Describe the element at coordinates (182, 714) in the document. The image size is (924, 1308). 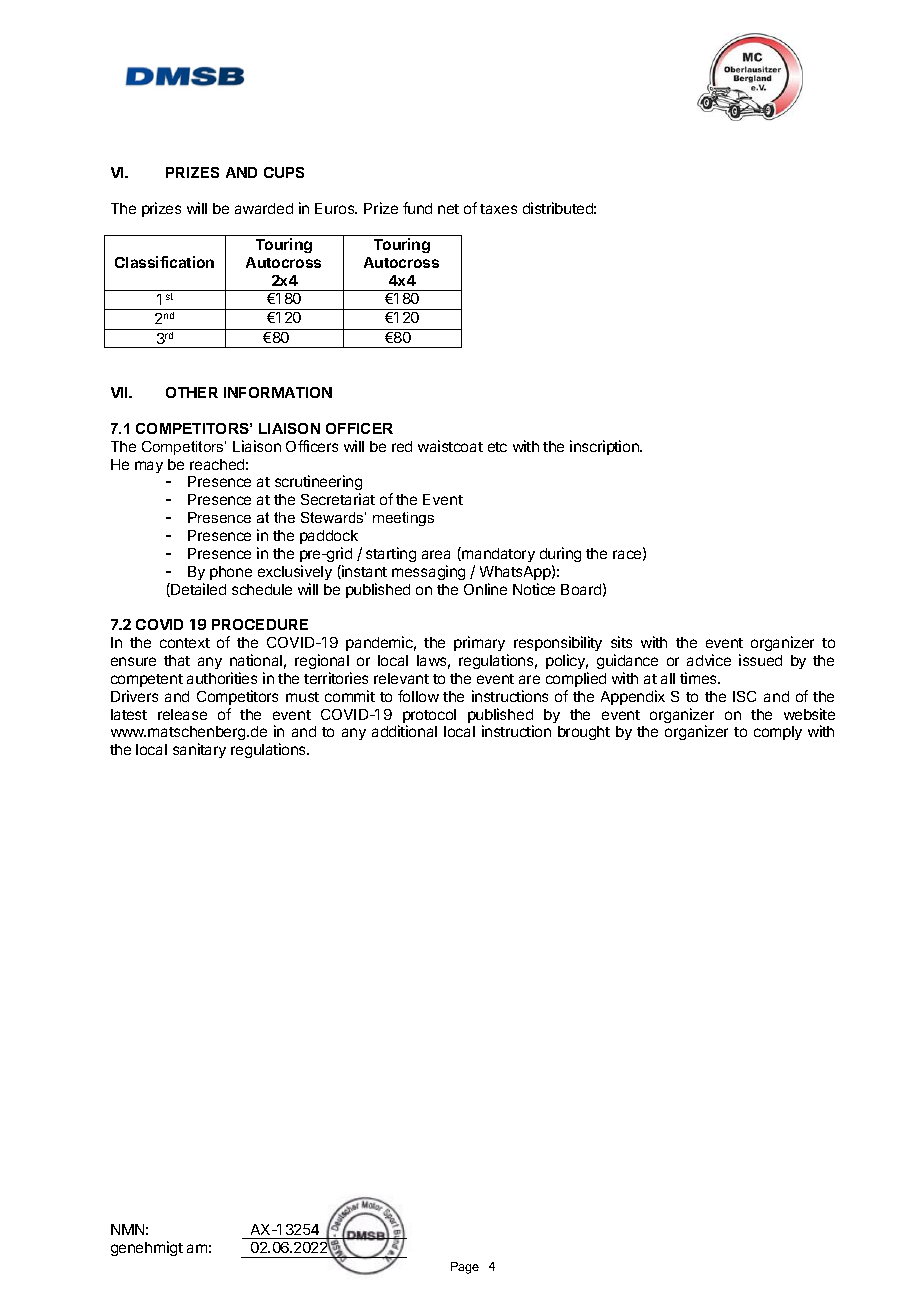
I see `release` at that location.
